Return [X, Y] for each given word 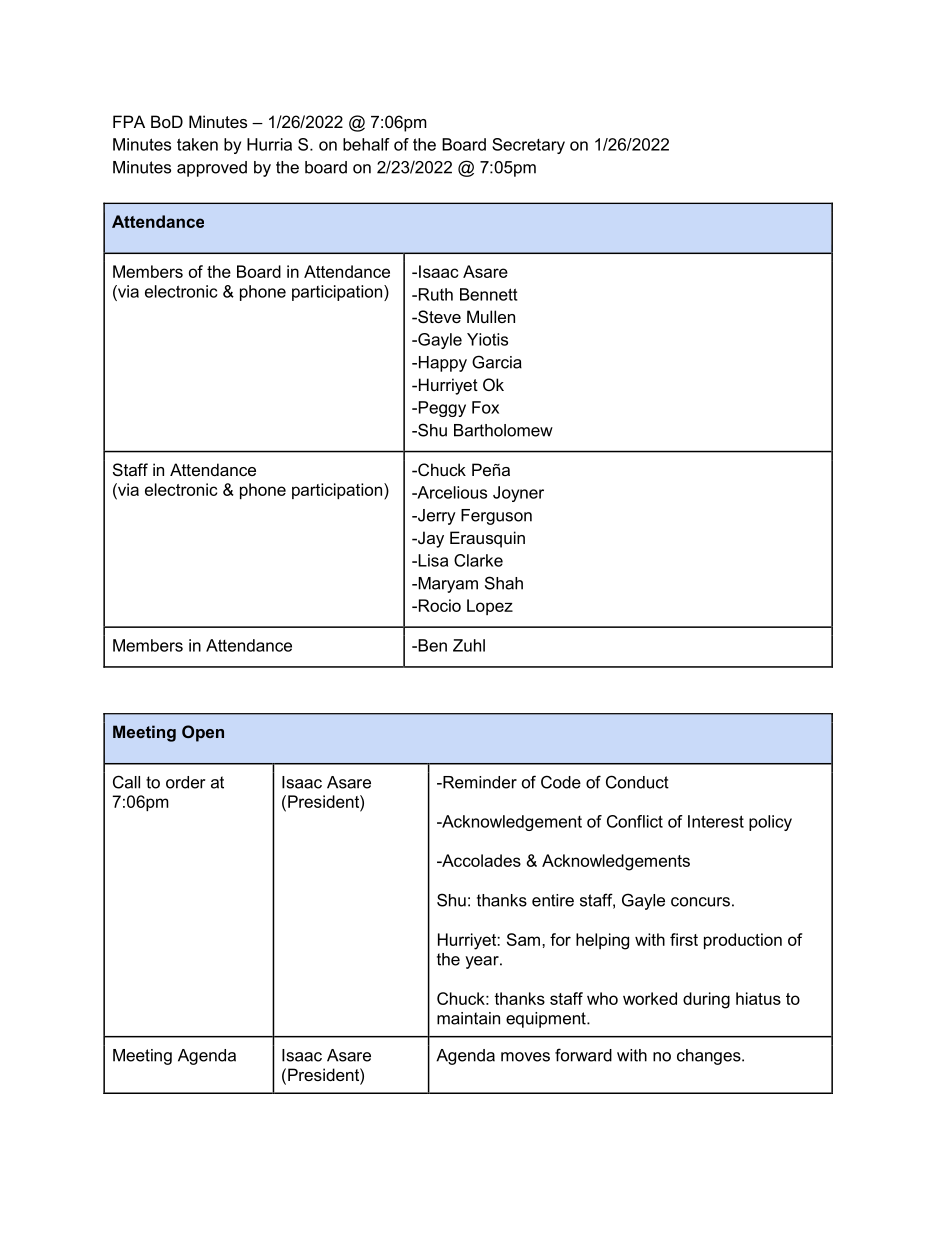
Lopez [490, 607]
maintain [468, 1018]
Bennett [489, 294]
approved [212, 169]
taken [197, 144]
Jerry [436, 517]
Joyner [518, 494]
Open [203, 733]
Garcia [497, 362]
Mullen [491, 316]
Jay [430, 539]
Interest [716, 821]
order [185, 782]
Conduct [637, 782]
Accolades [480, 860]
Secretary [528, 146]
